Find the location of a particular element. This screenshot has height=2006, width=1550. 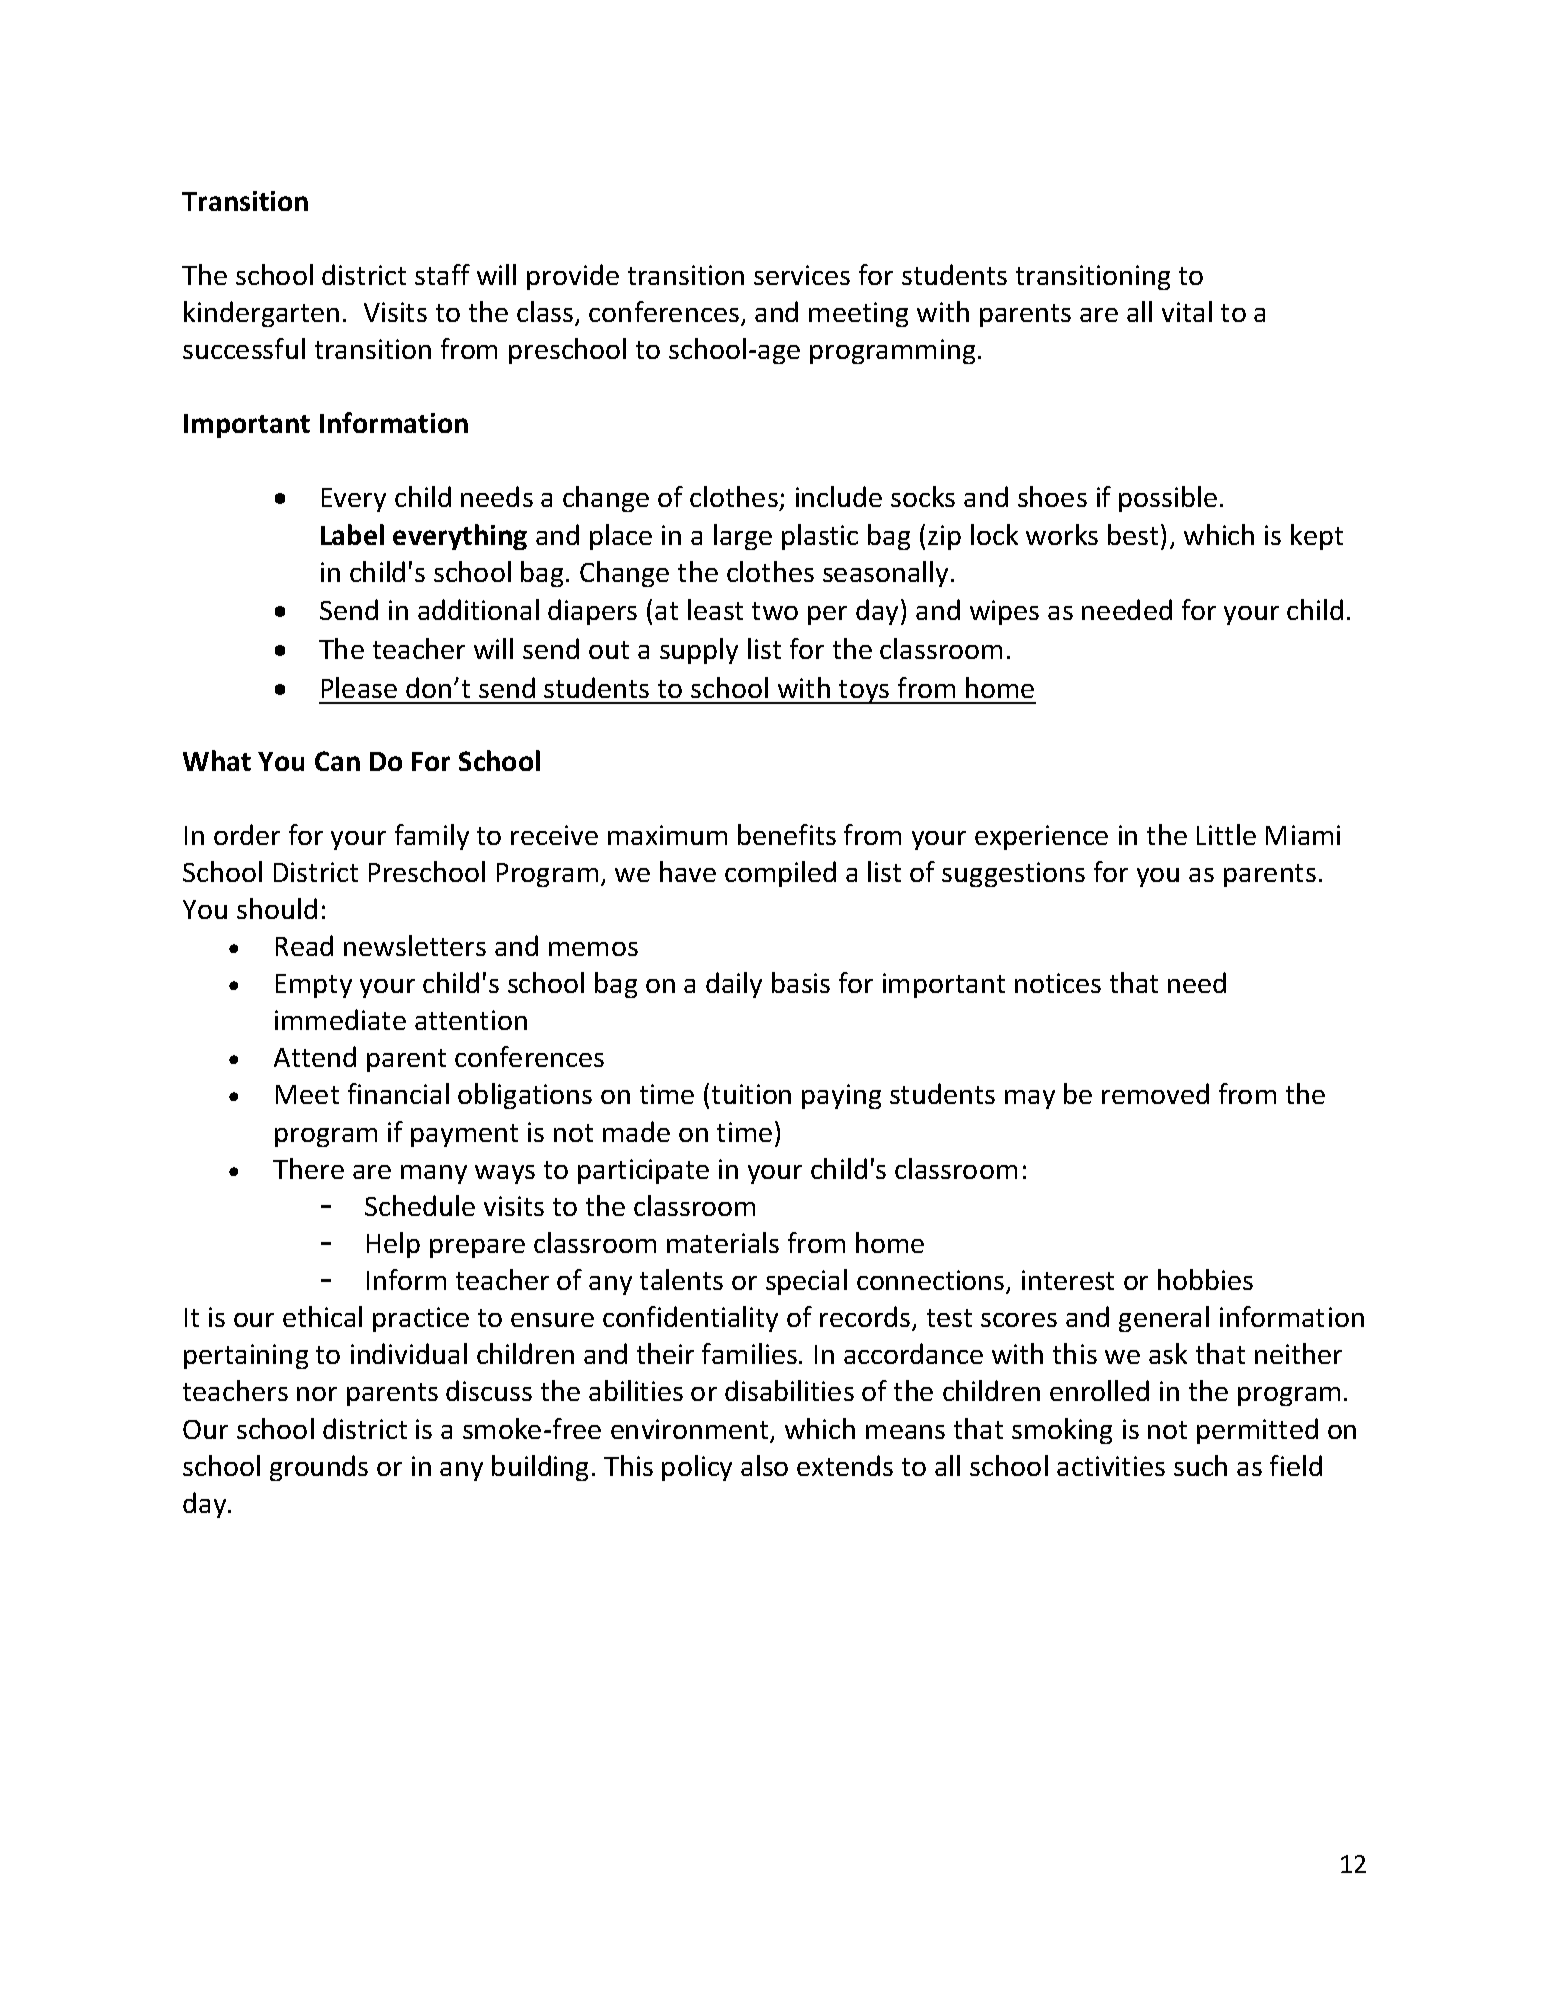

compiled is located at coordinates (780, 874).
